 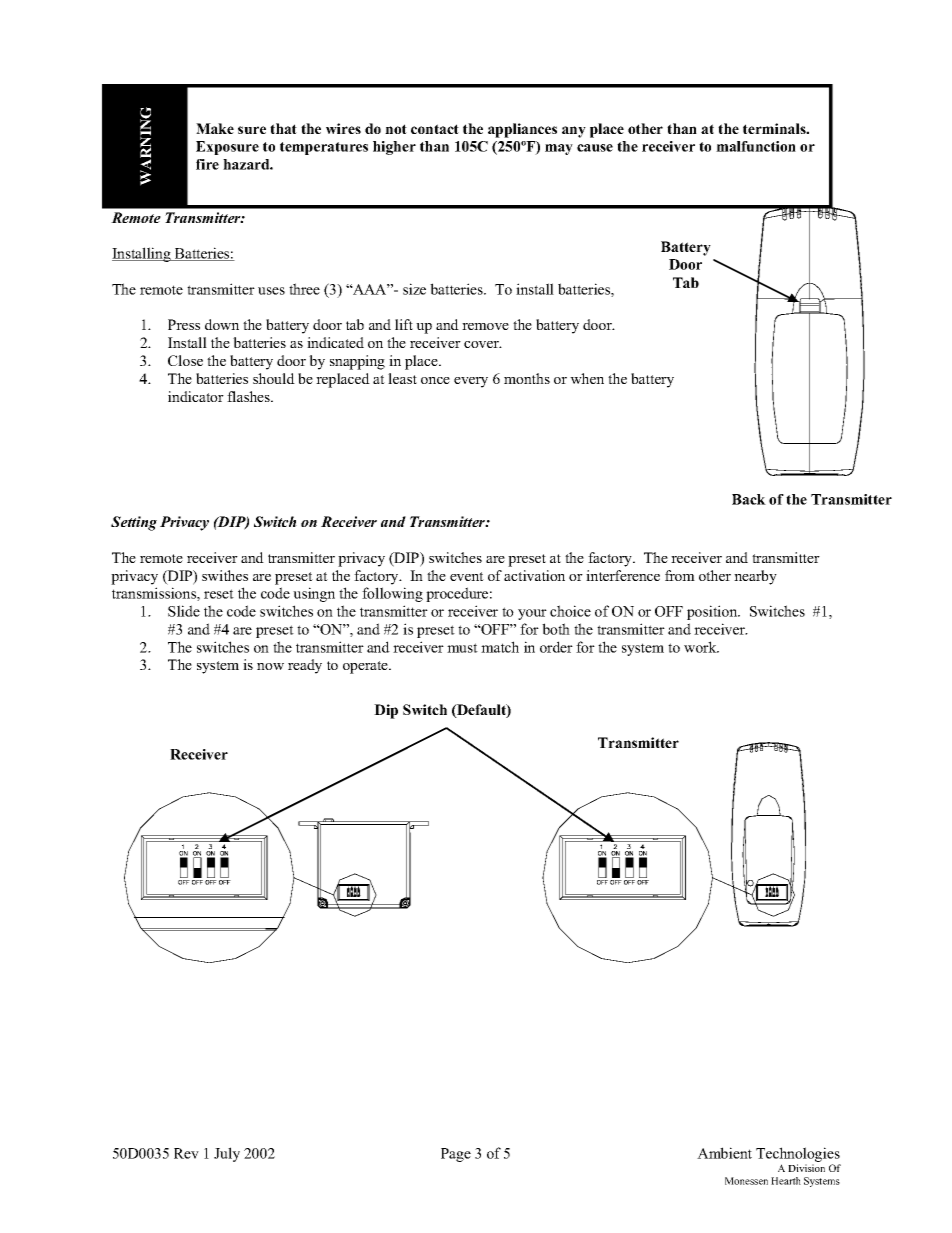 I want to click on must, so click(x=462, y=648).
